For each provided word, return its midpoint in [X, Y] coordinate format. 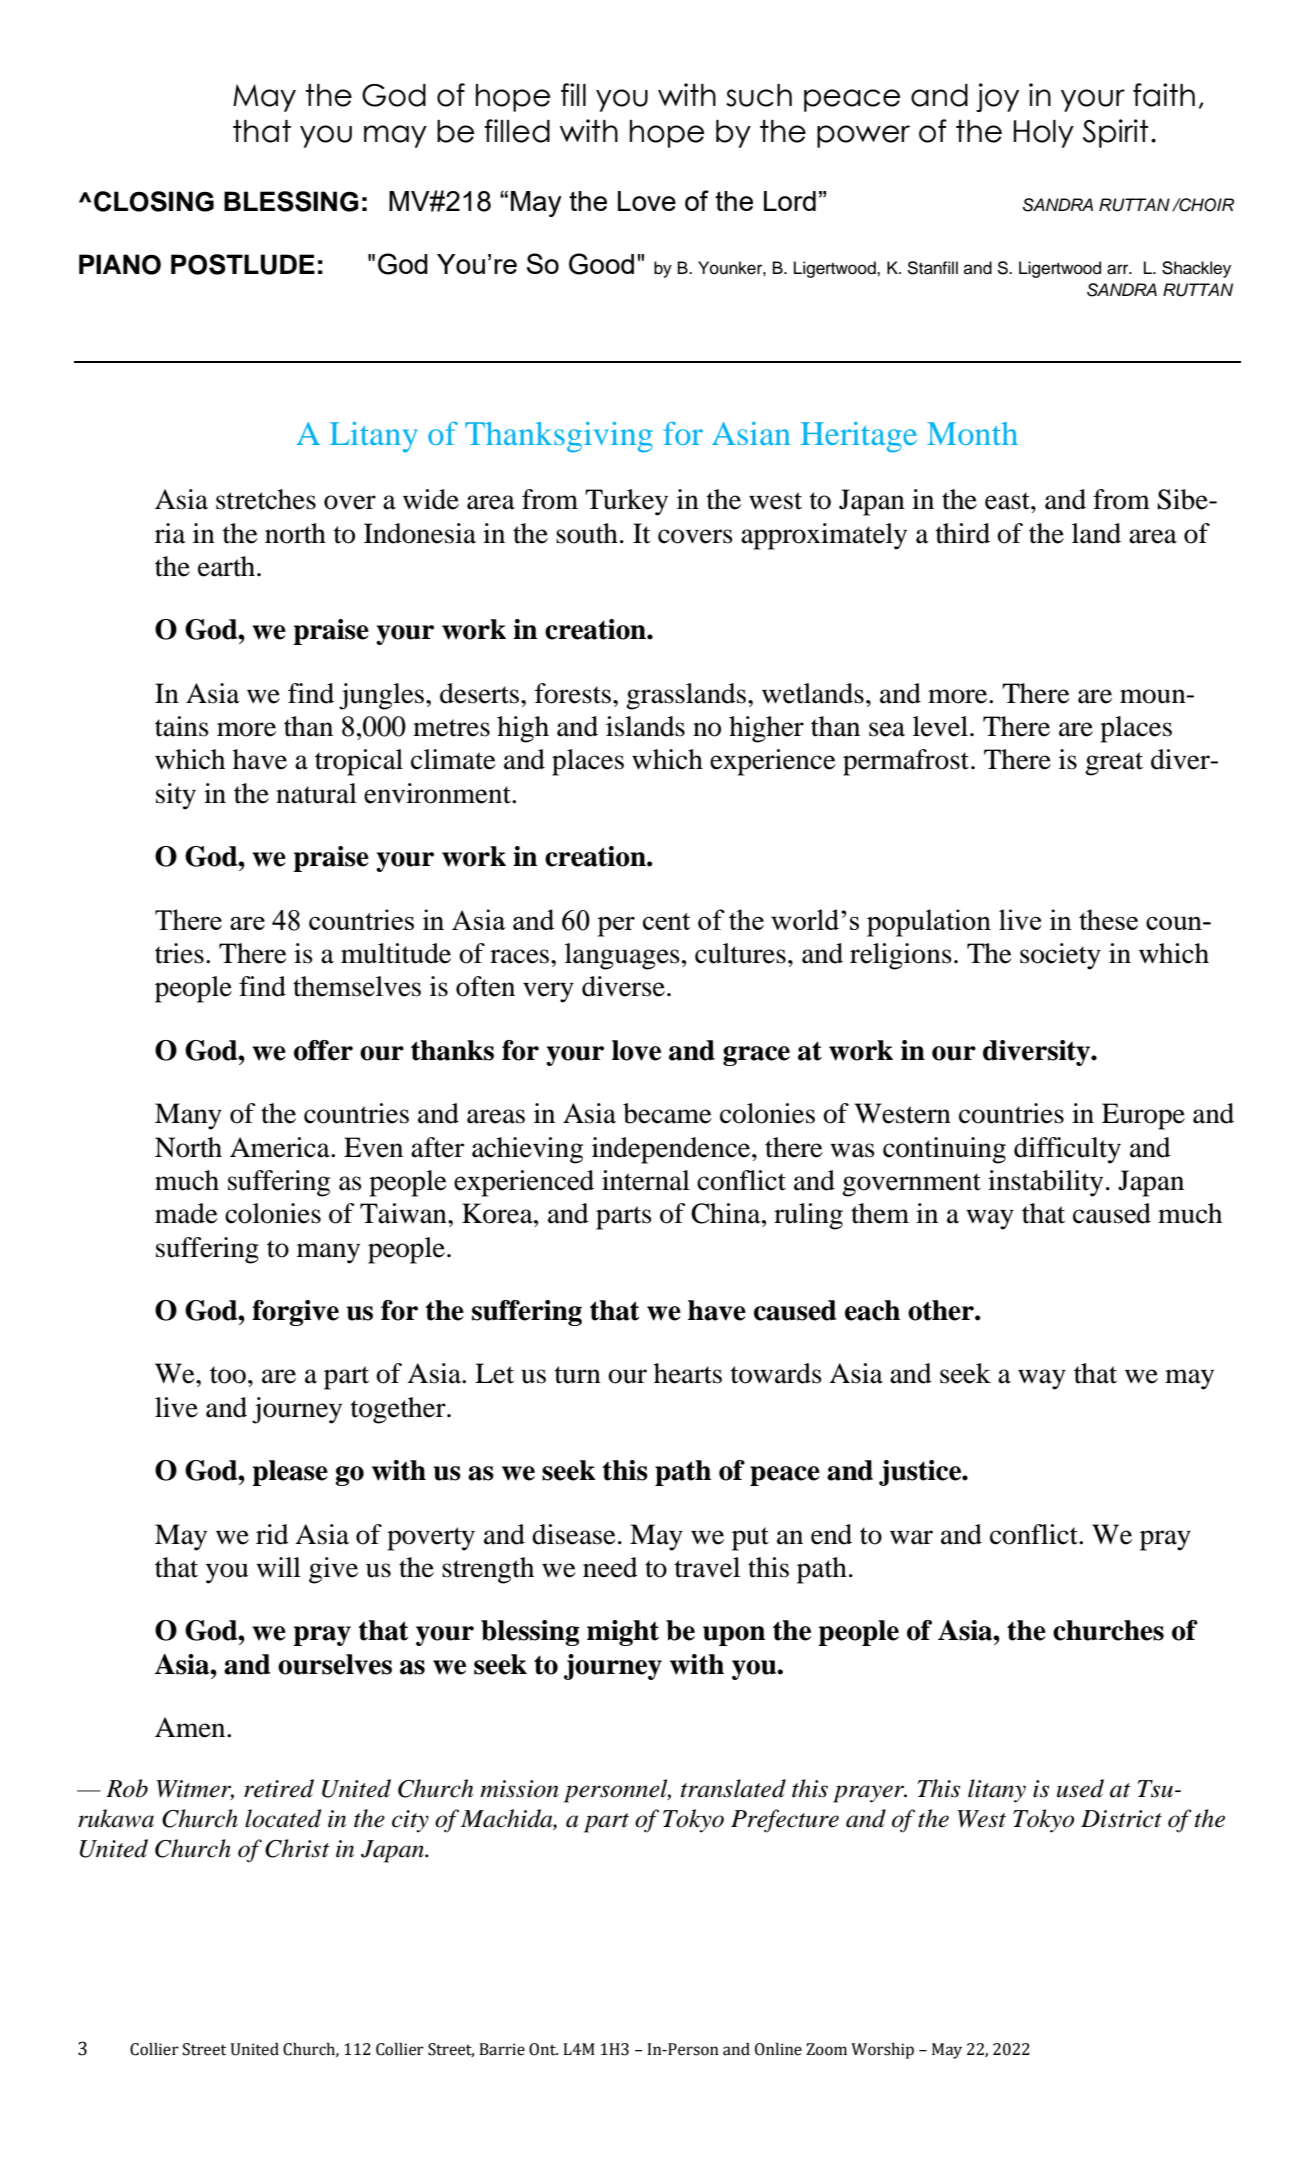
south [587, 533]
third [963, 533]
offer [323, 1050]
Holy [1044, 134]
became [667, 1113]
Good [601, 264]
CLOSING [154, 201]
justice [921, 1473]
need [610, 1567]
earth [226, 566]
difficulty [1067, 1150]
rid [272, 1534]
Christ [297, 1848]
